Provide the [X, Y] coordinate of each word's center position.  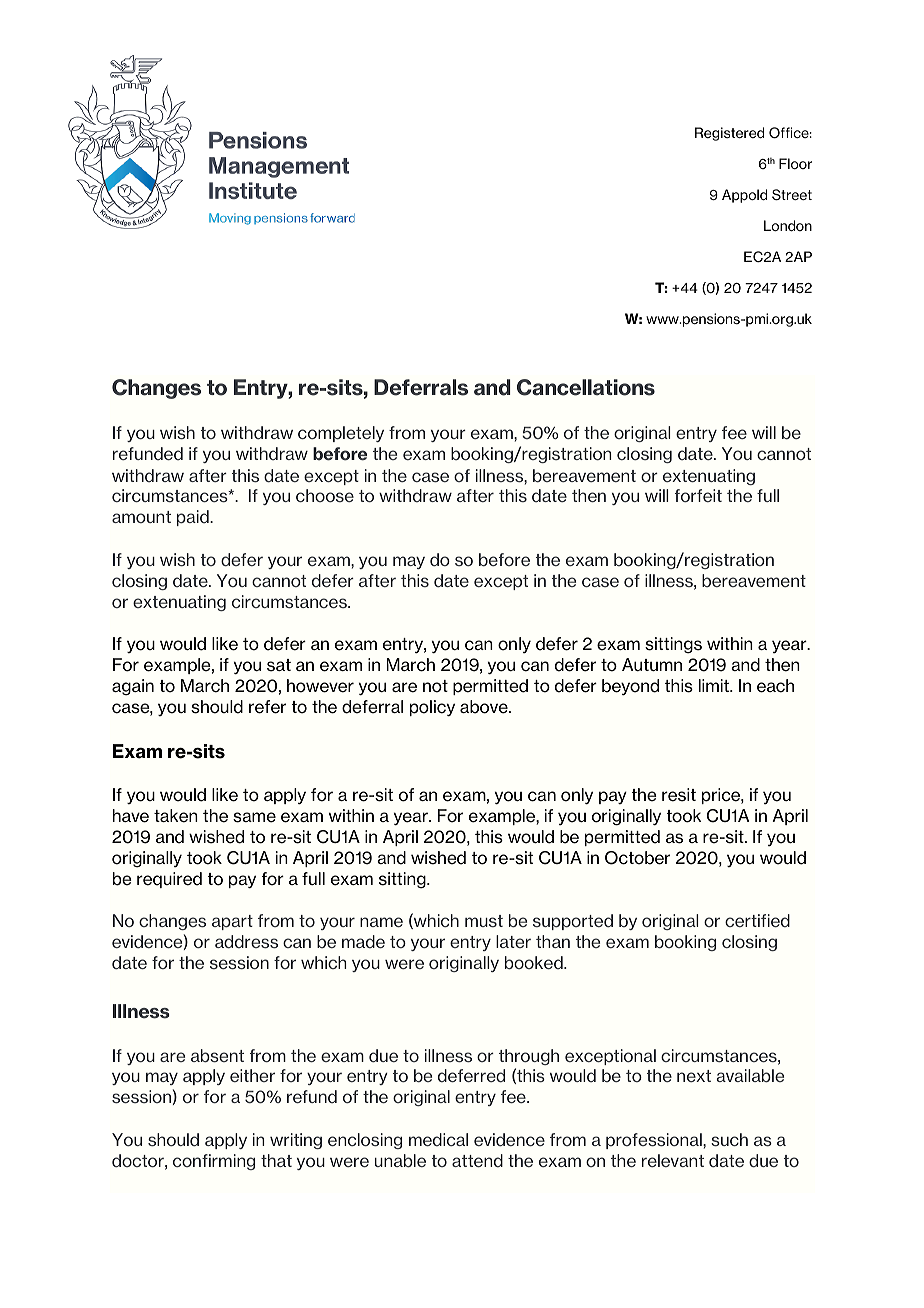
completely [341, 434]
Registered [729, 134]
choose [325, 495]
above [485, 707]
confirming [214, 1162]
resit [679, 795]
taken [176, 816]
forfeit [698, 495]
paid [194, 518]
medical [438, 1139]
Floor [795, 163]
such [729, 1139]
